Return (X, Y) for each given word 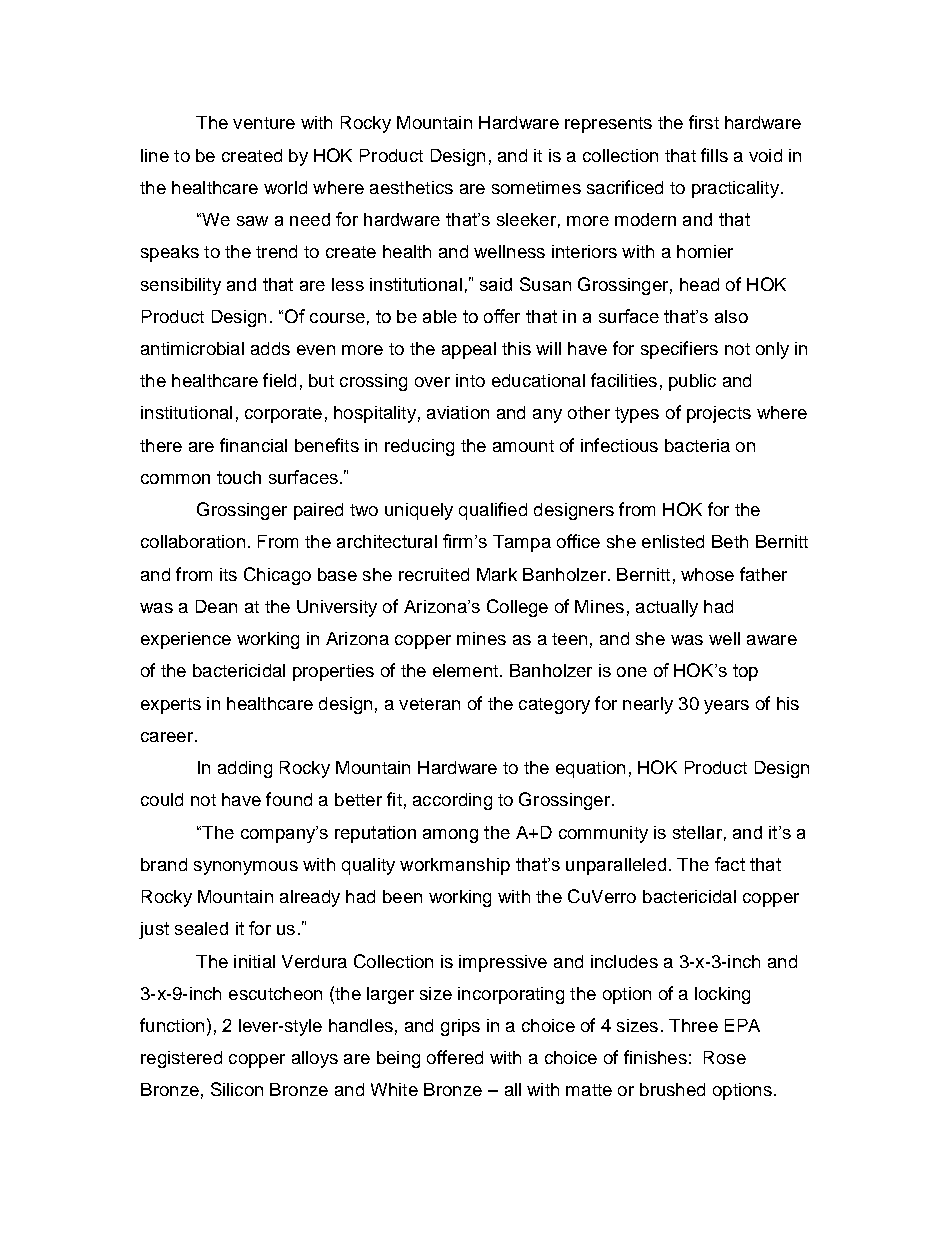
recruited (434, 574)
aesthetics (411, 187)
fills (714, 155)
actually (667, 608)
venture (264, 123)
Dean (216, 606)
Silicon (237, 1089)
